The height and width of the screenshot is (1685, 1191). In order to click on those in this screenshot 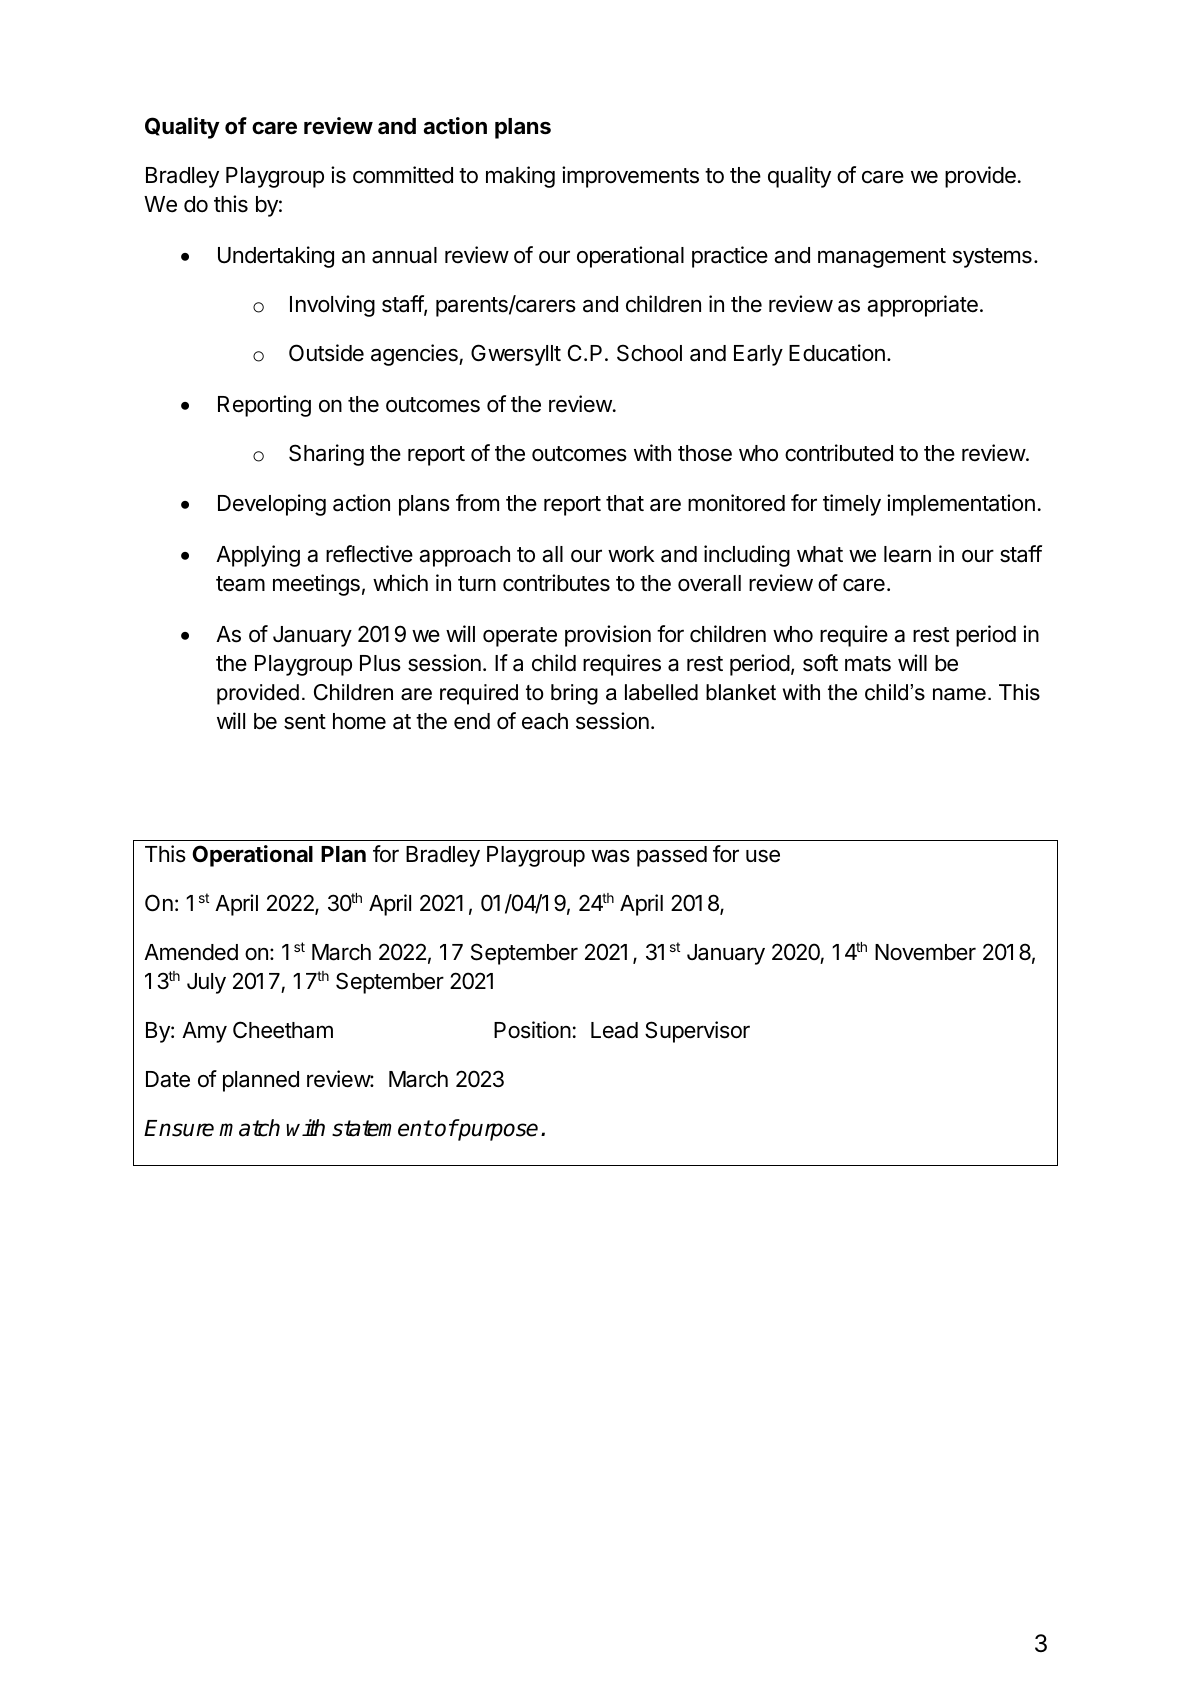, I will do `click(705, 453)`.
